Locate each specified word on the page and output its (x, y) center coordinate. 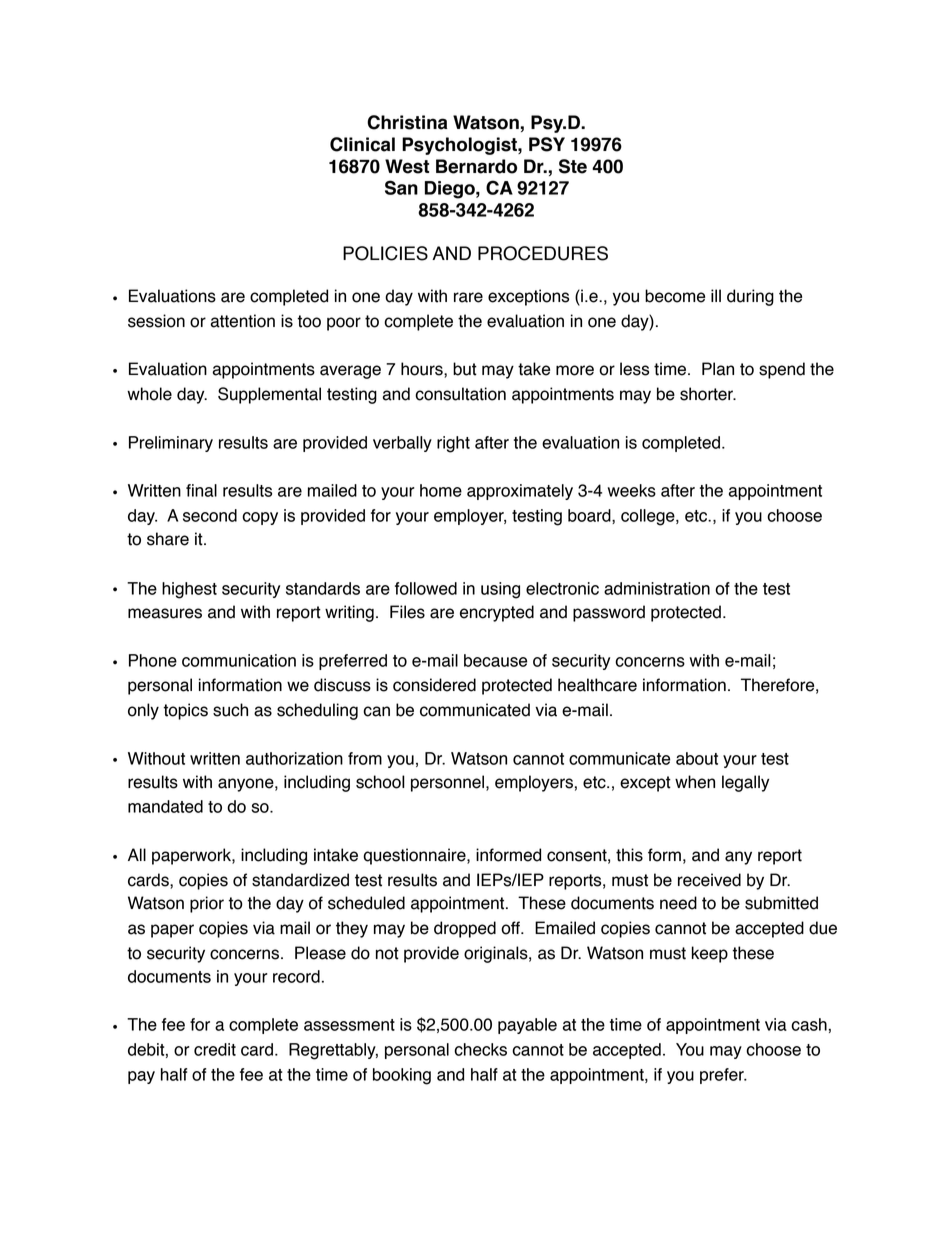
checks (480, 1049)
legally (745, 783)
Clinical (362, 144)
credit (215, 1049)
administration (657, 588)
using (500, 590)
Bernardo (476, 166)
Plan (718, 369)
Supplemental (269, 395)
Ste (573, 166)
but (465, 369)
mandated (165, 806)
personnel (449, 783)
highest (189, 590)
